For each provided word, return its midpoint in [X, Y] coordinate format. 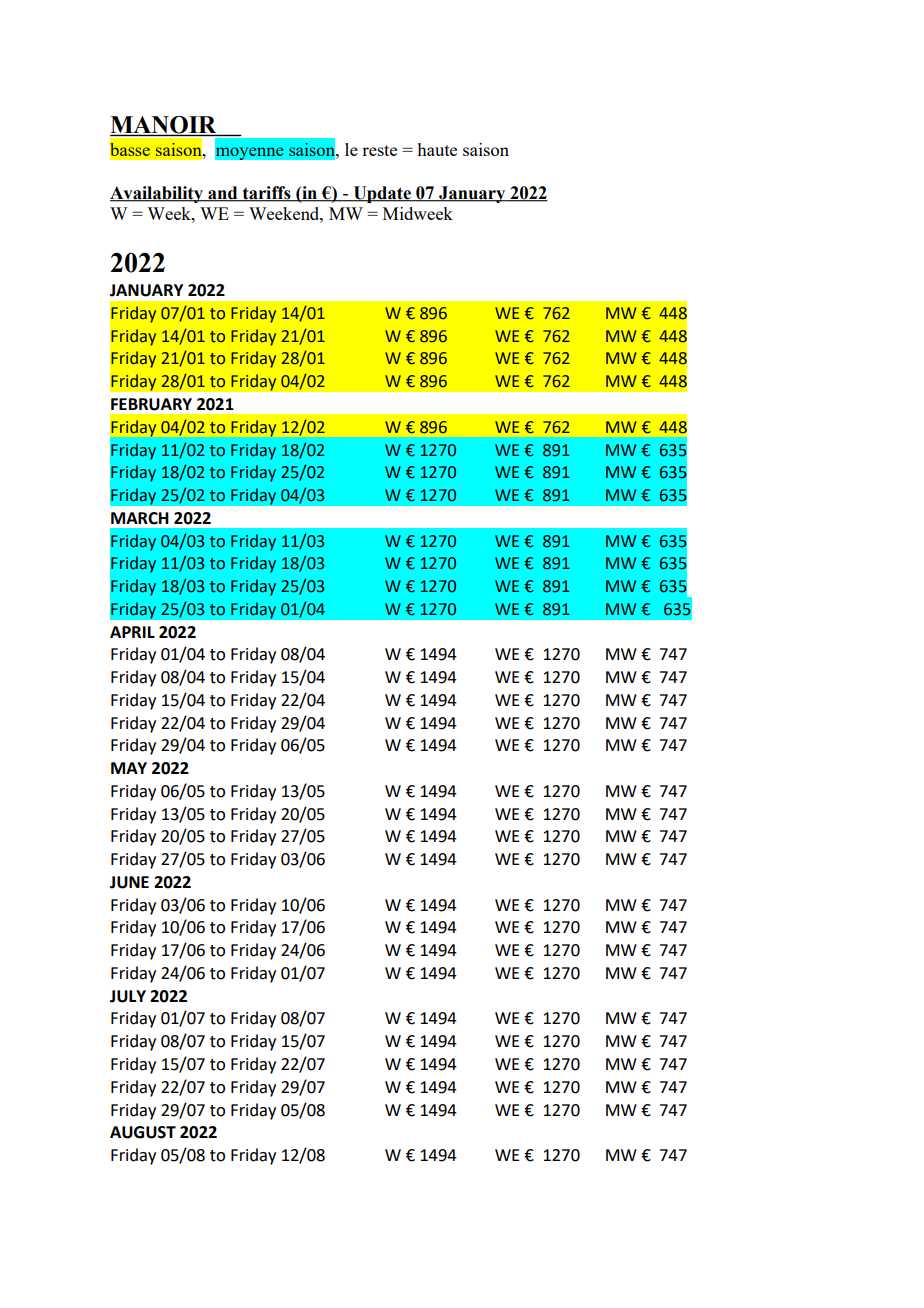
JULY [128, 996]
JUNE [129, 882]
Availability [157, 194]
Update [382, 194]
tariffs [266, 194]
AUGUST [143, 1132]
